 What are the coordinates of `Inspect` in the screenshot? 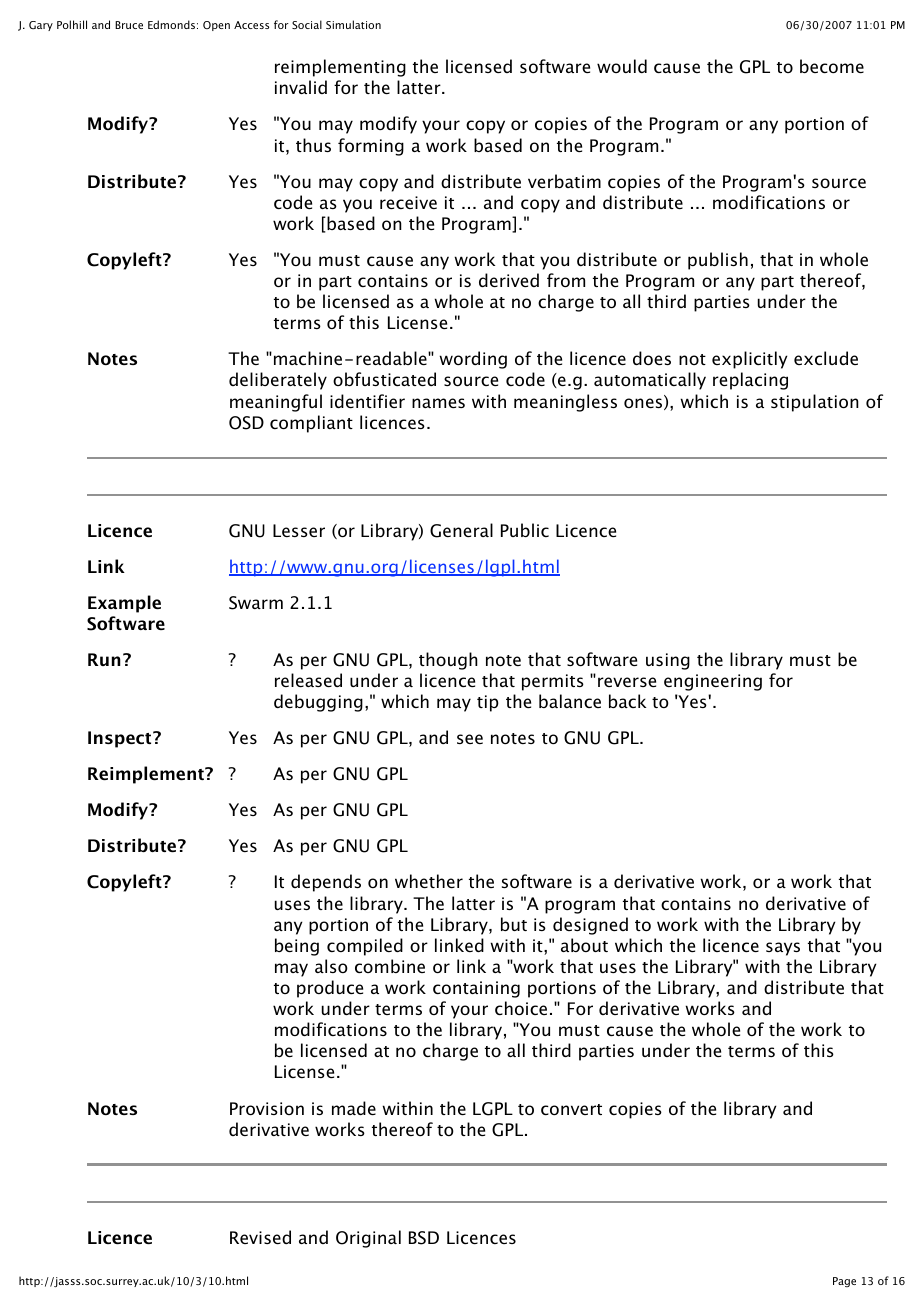 It's located at (121, 739).
